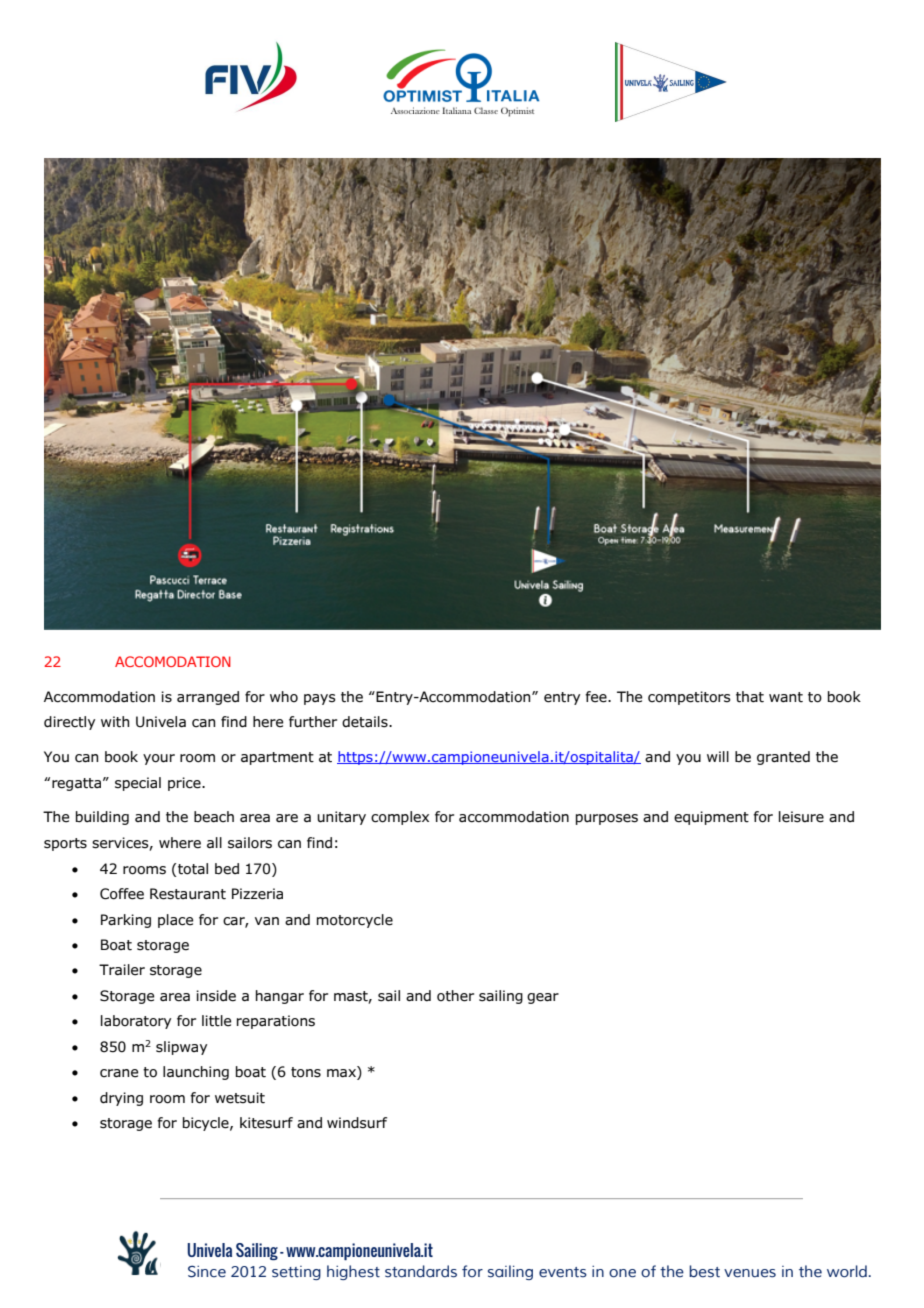 The width and height of the document is (924, 1308). I want to click on equipment, so click(711, 818).
